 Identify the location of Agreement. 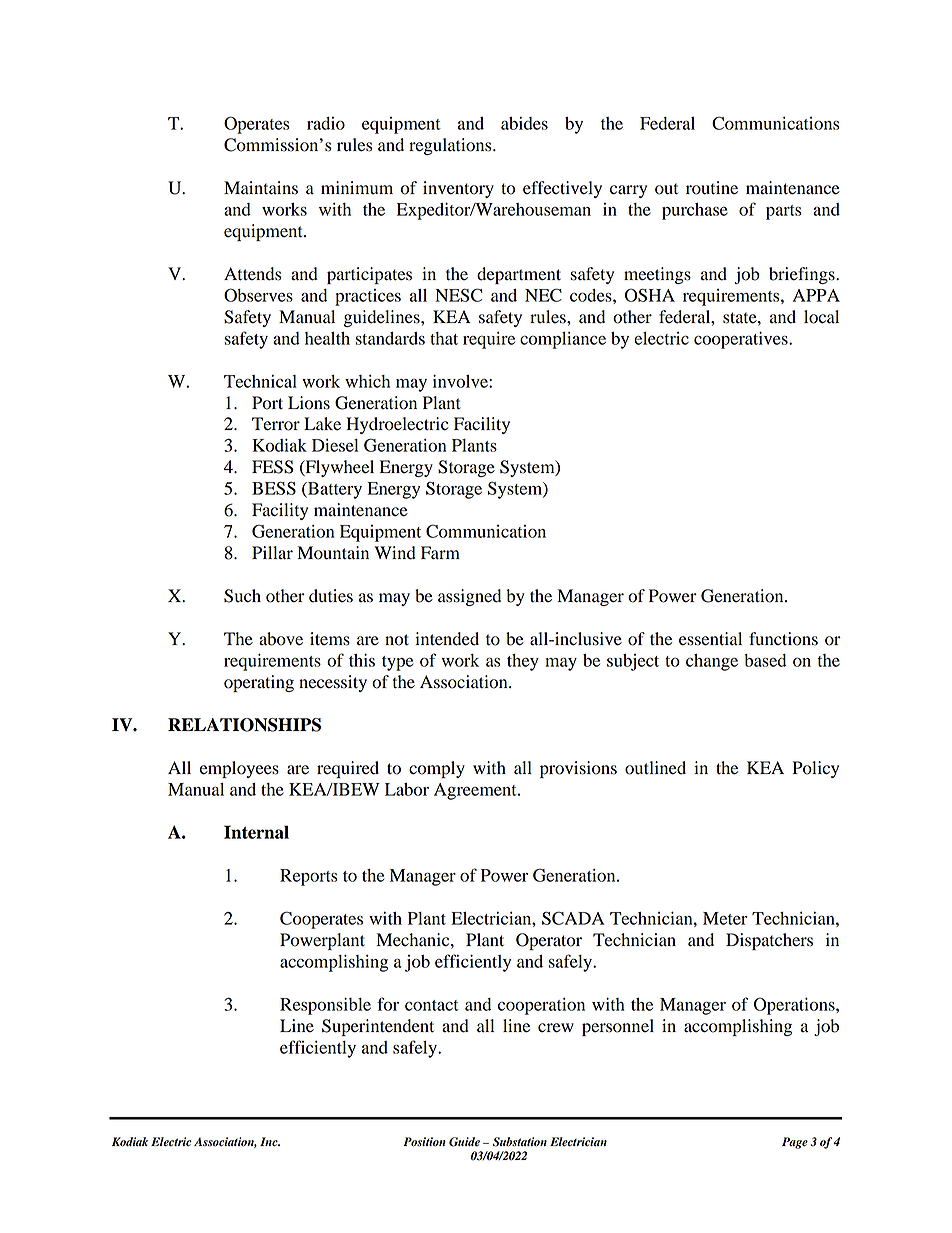
(476, 791).
